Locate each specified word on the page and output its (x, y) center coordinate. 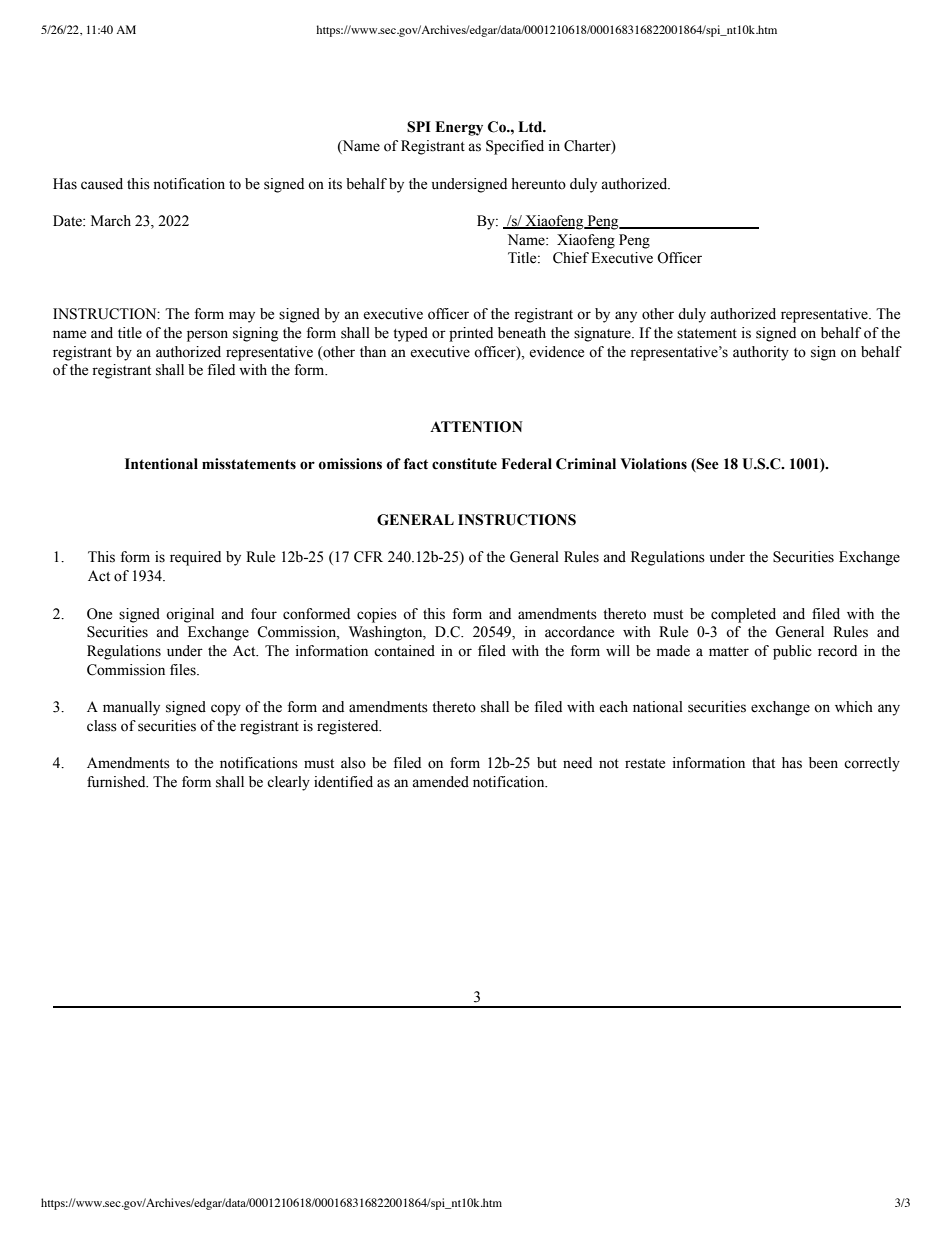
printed (471, 334)
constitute (464, 464)
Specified (515, 147)
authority (761, 353)
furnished (117, 782)
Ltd (531, 127)
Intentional (161, 464)
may (242, 317)
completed (743, 615)
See (707, 465)
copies (377, 615)
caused (102, 184)
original (190, 615)
